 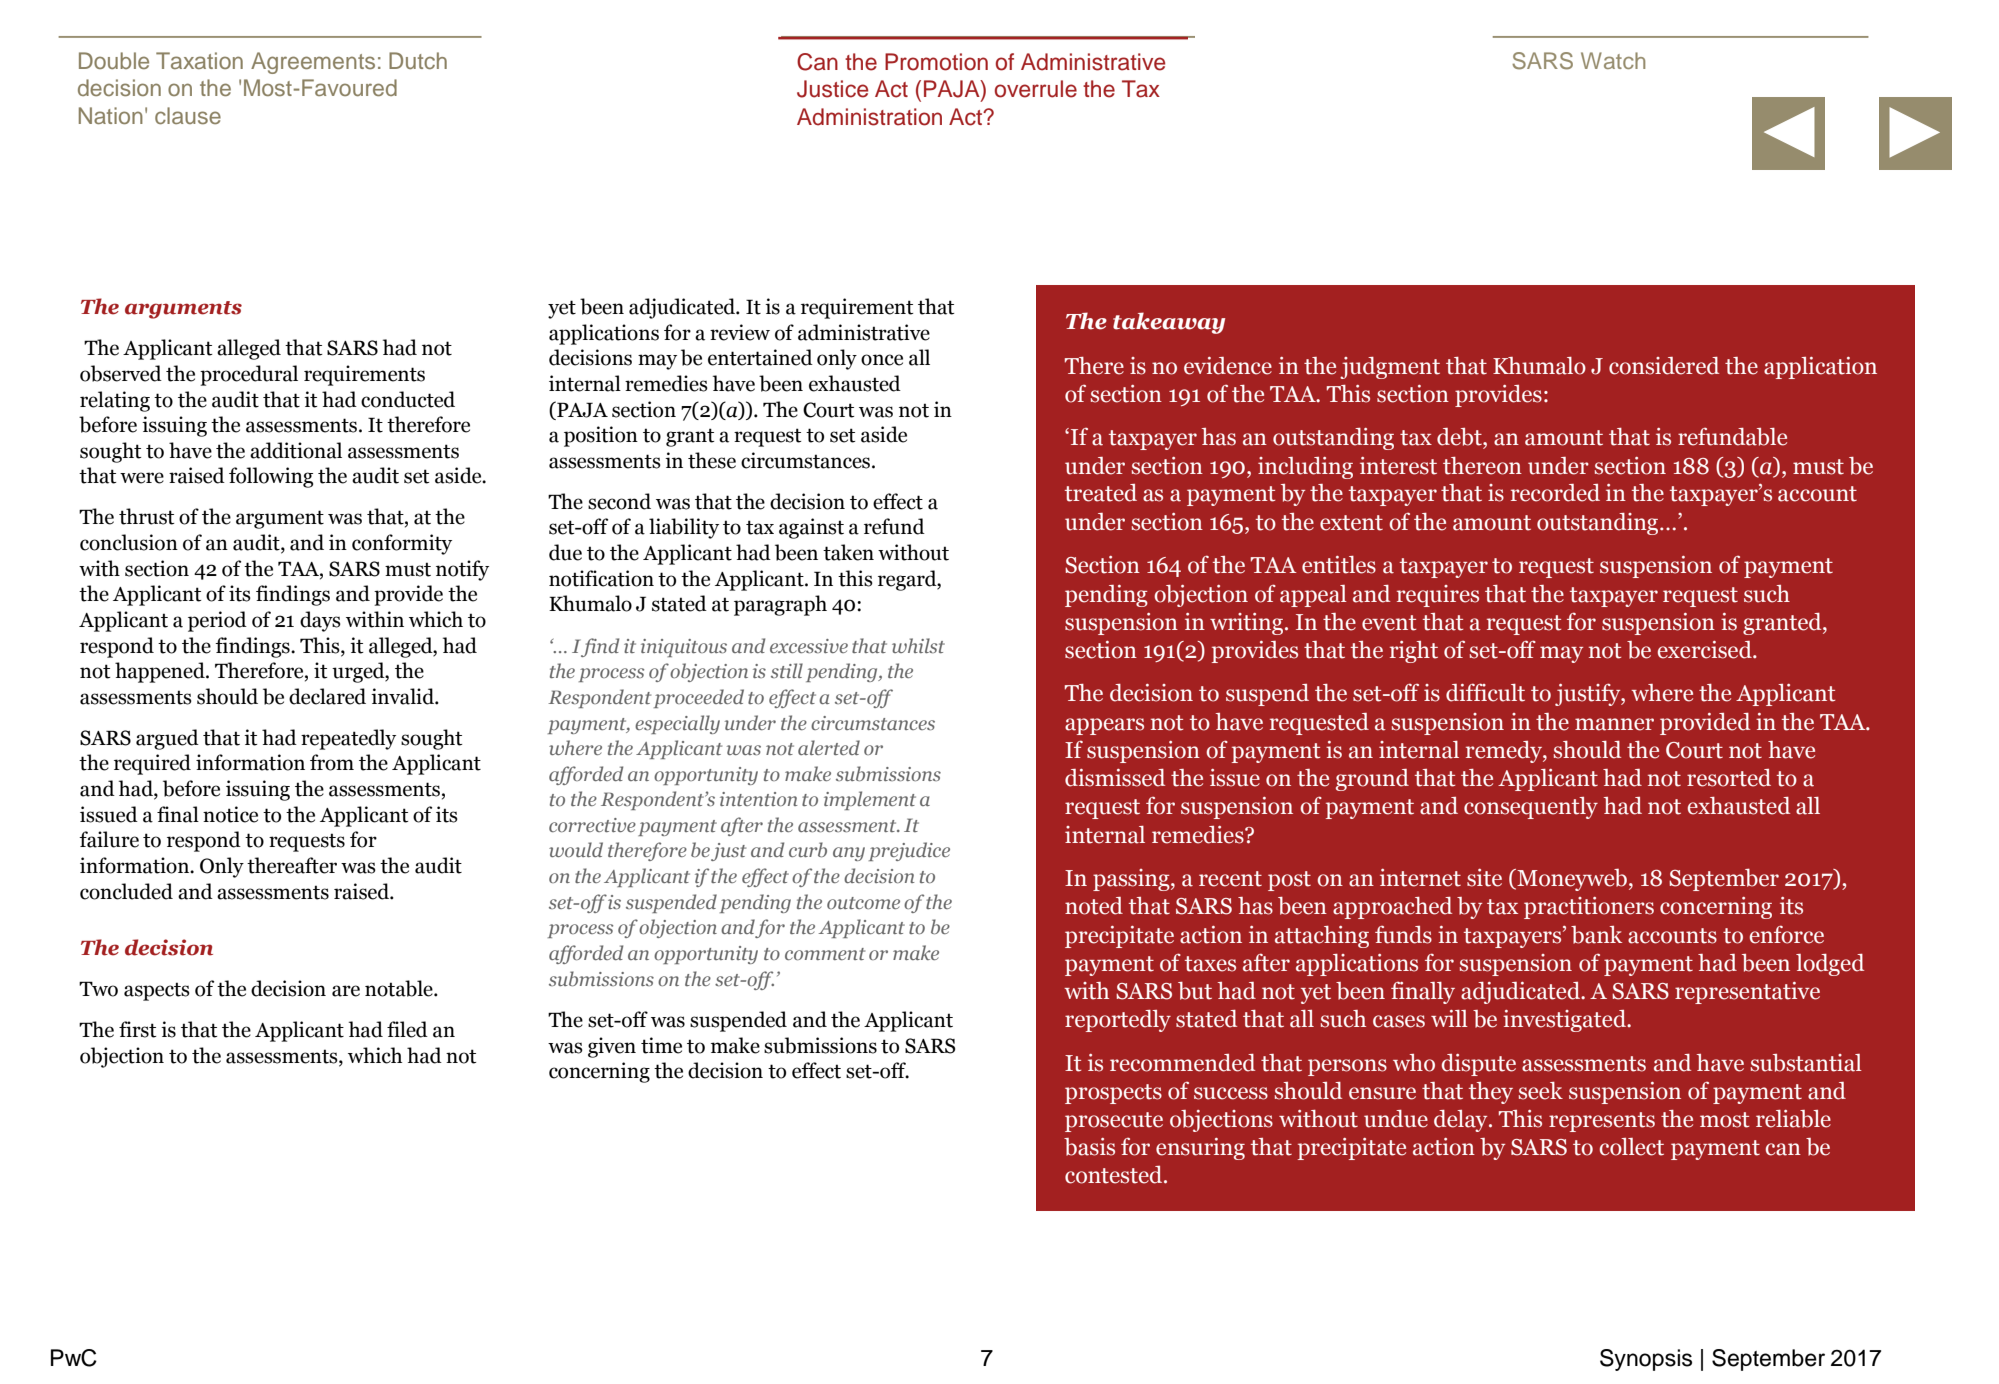 I want to click on filed, so click(x=407, y=1029).
